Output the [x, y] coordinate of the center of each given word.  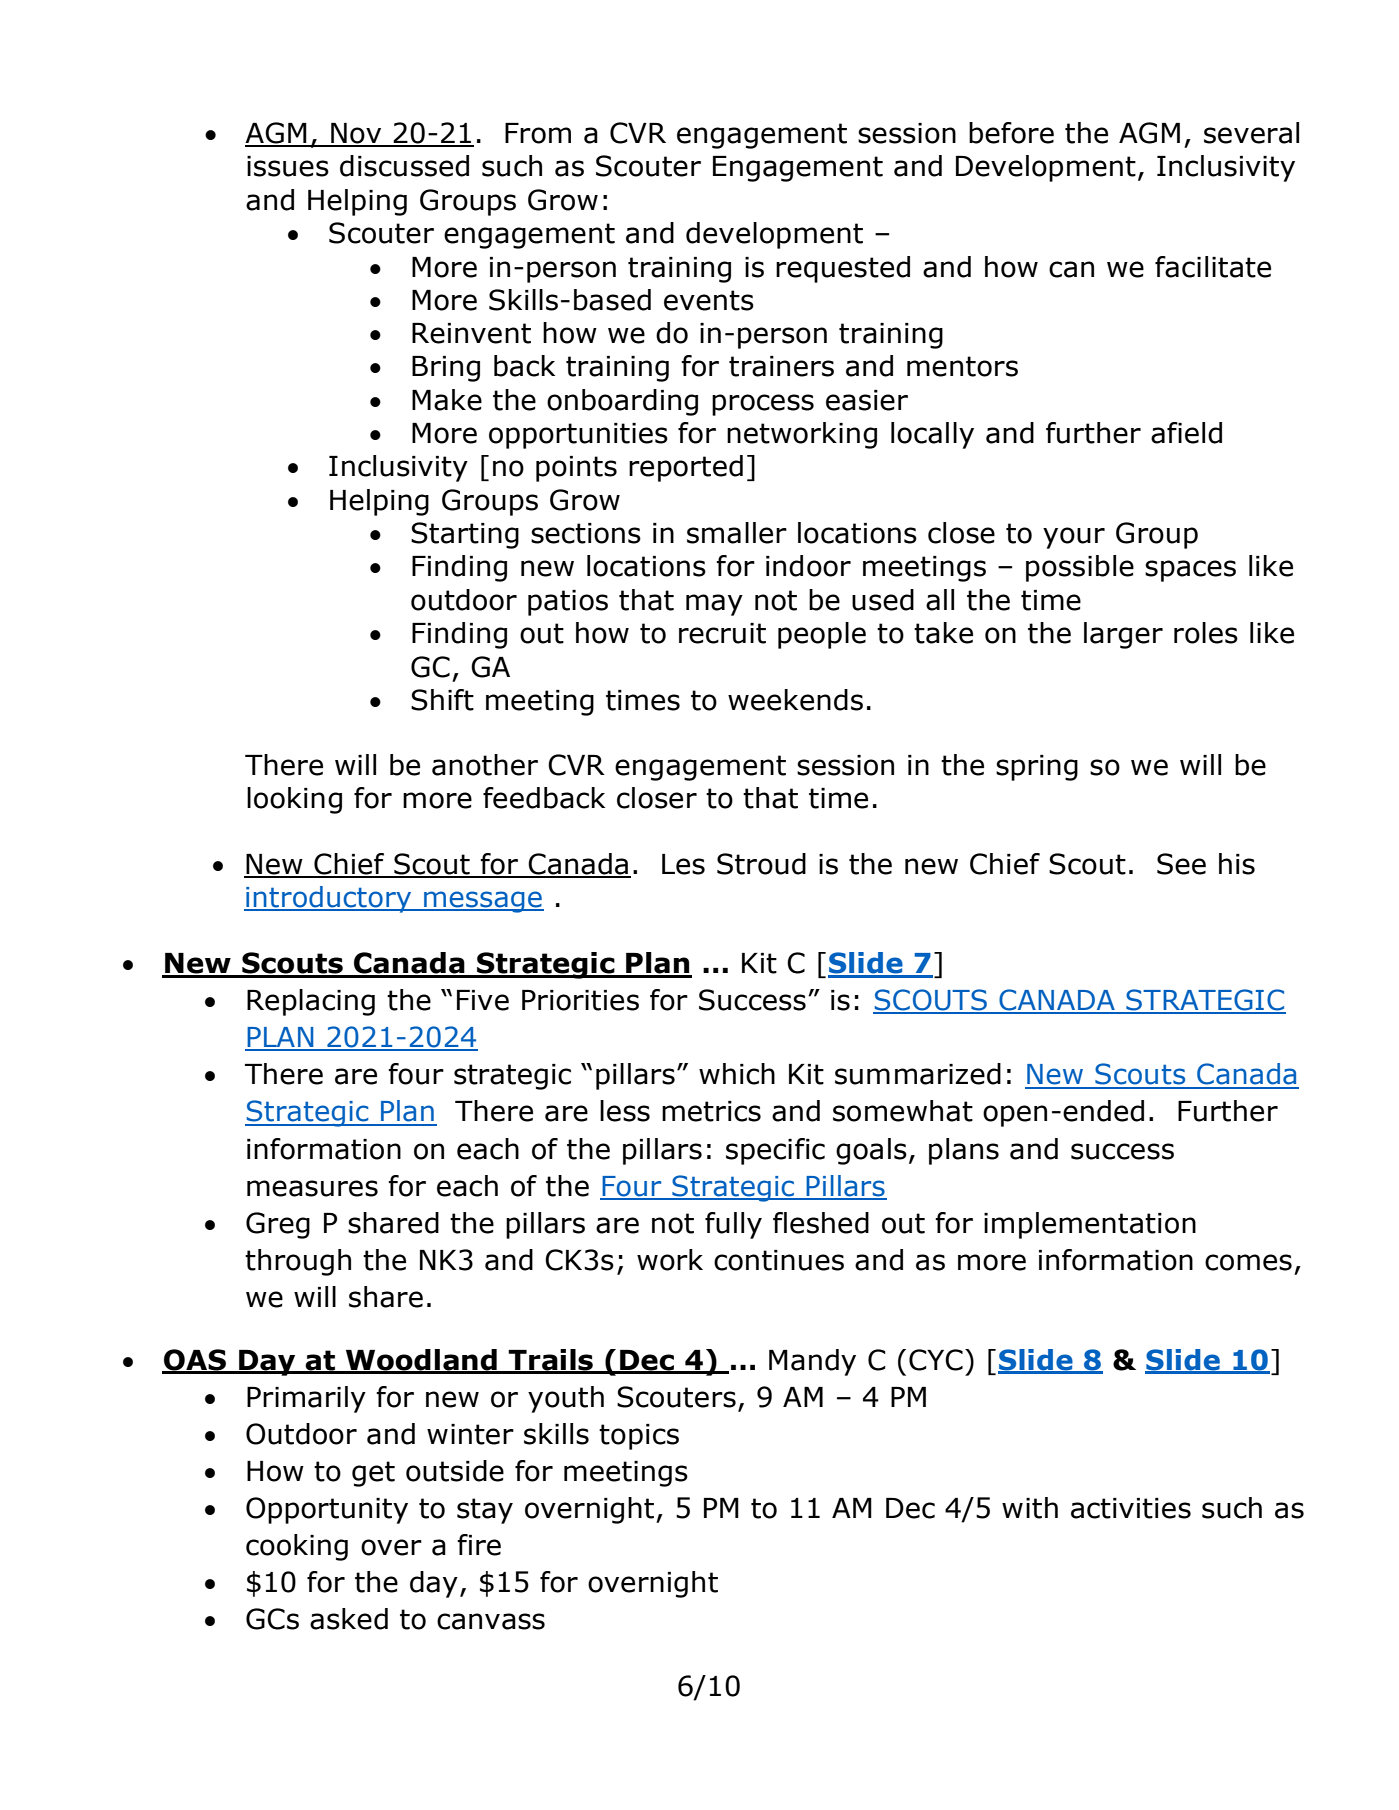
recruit [722, 633]
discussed [404, 166]
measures [312, 1188]
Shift [442, 700]
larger [1123, 635]
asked [349, 1619]
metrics [711, 1111]
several [1251, 133]
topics [639, 1437]
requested [843, 269]
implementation [1090, 1225]
